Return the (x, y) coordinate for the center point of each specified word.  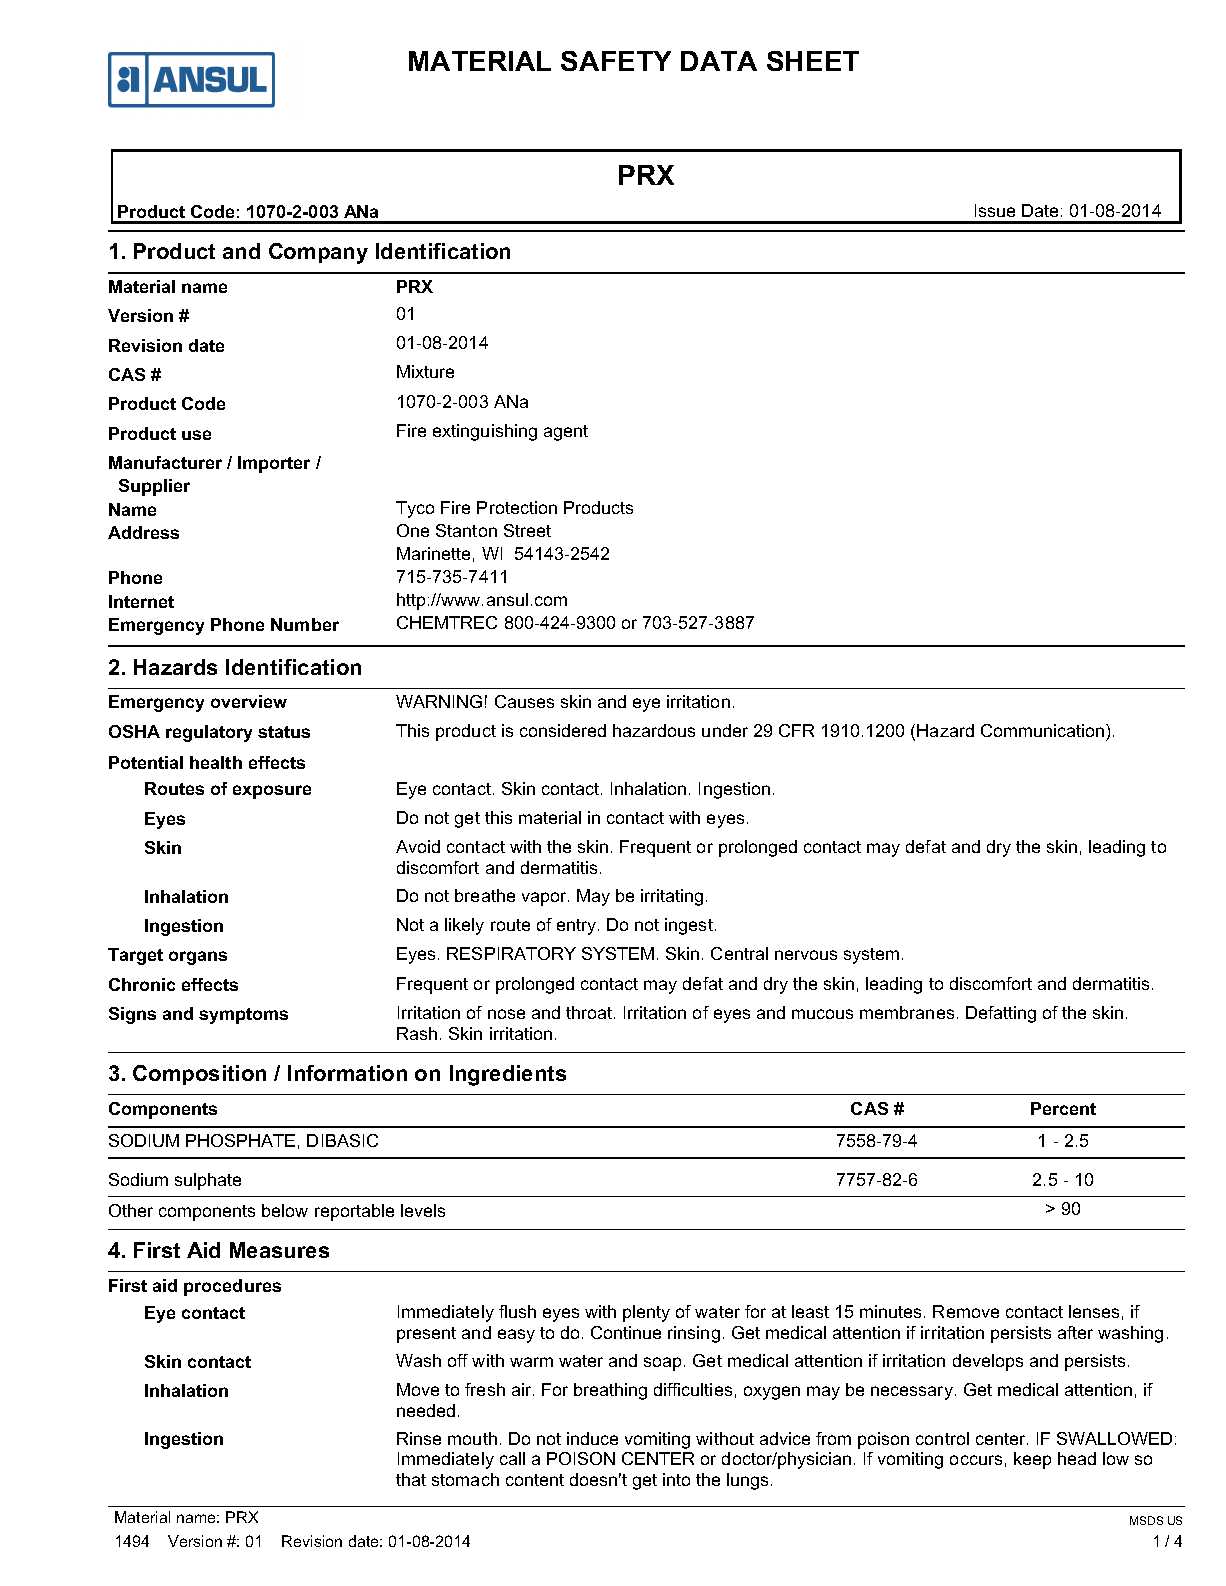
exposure (272, 792)
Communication (1044, 730)
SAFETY (616, 61)
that (411, 1479)
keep (1032, 1460)
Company (318, 253)
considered (563, 730)
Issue (995, 210)
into (676, 1479)
